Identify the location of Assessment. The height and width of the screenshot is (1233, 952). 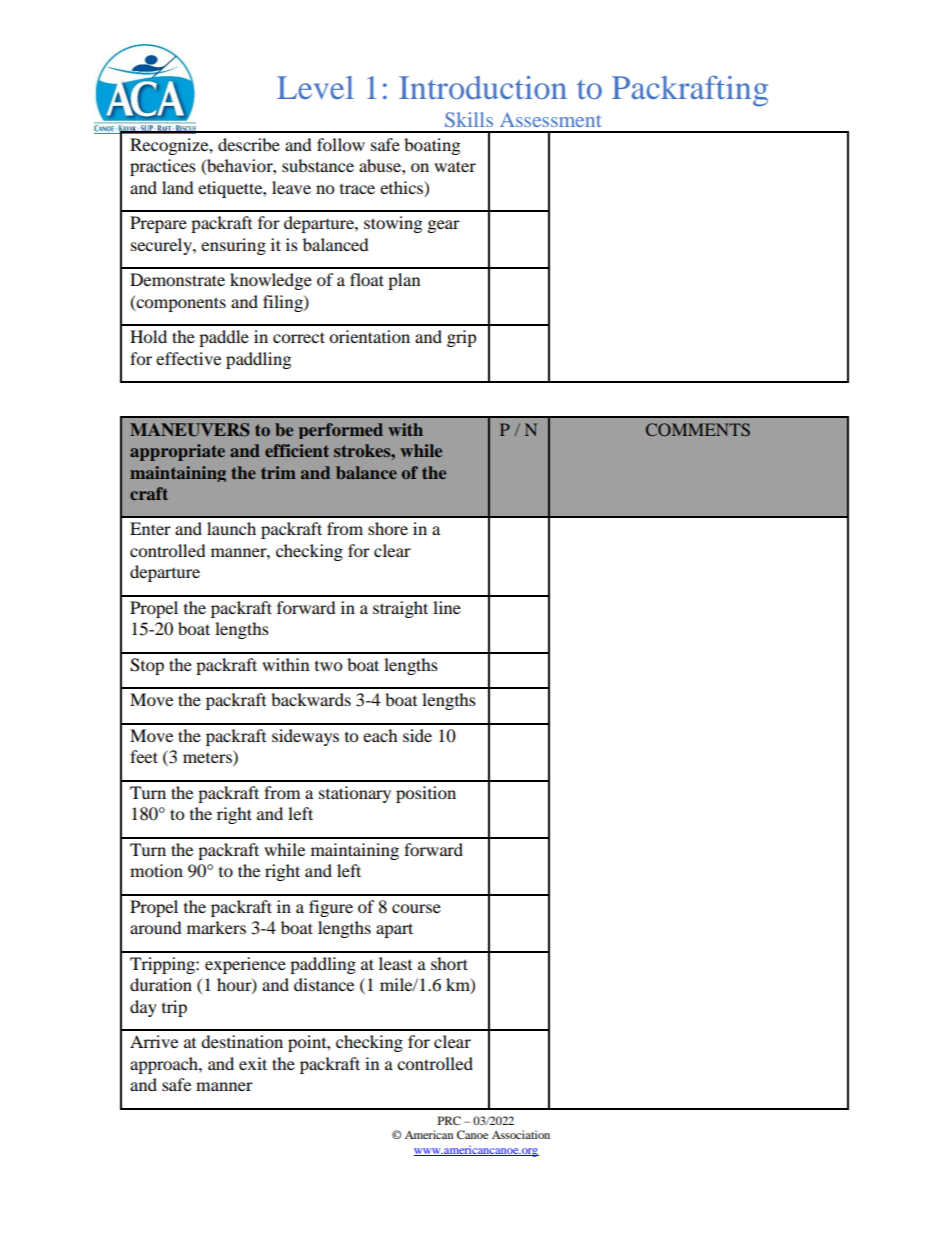
(550, 119).
